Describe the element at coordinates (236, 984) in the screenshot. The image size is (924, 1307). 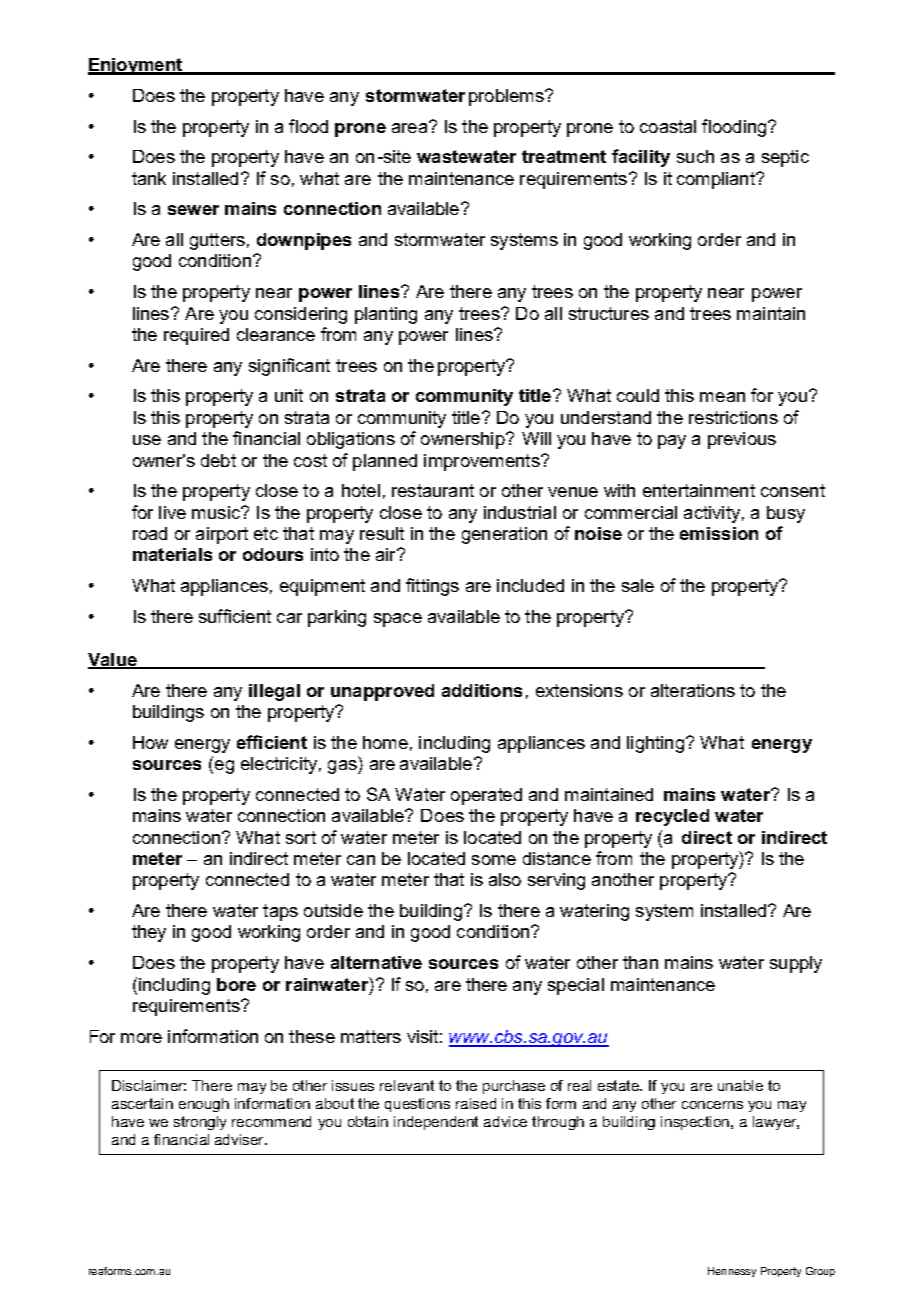
I see `bore` at that location.
